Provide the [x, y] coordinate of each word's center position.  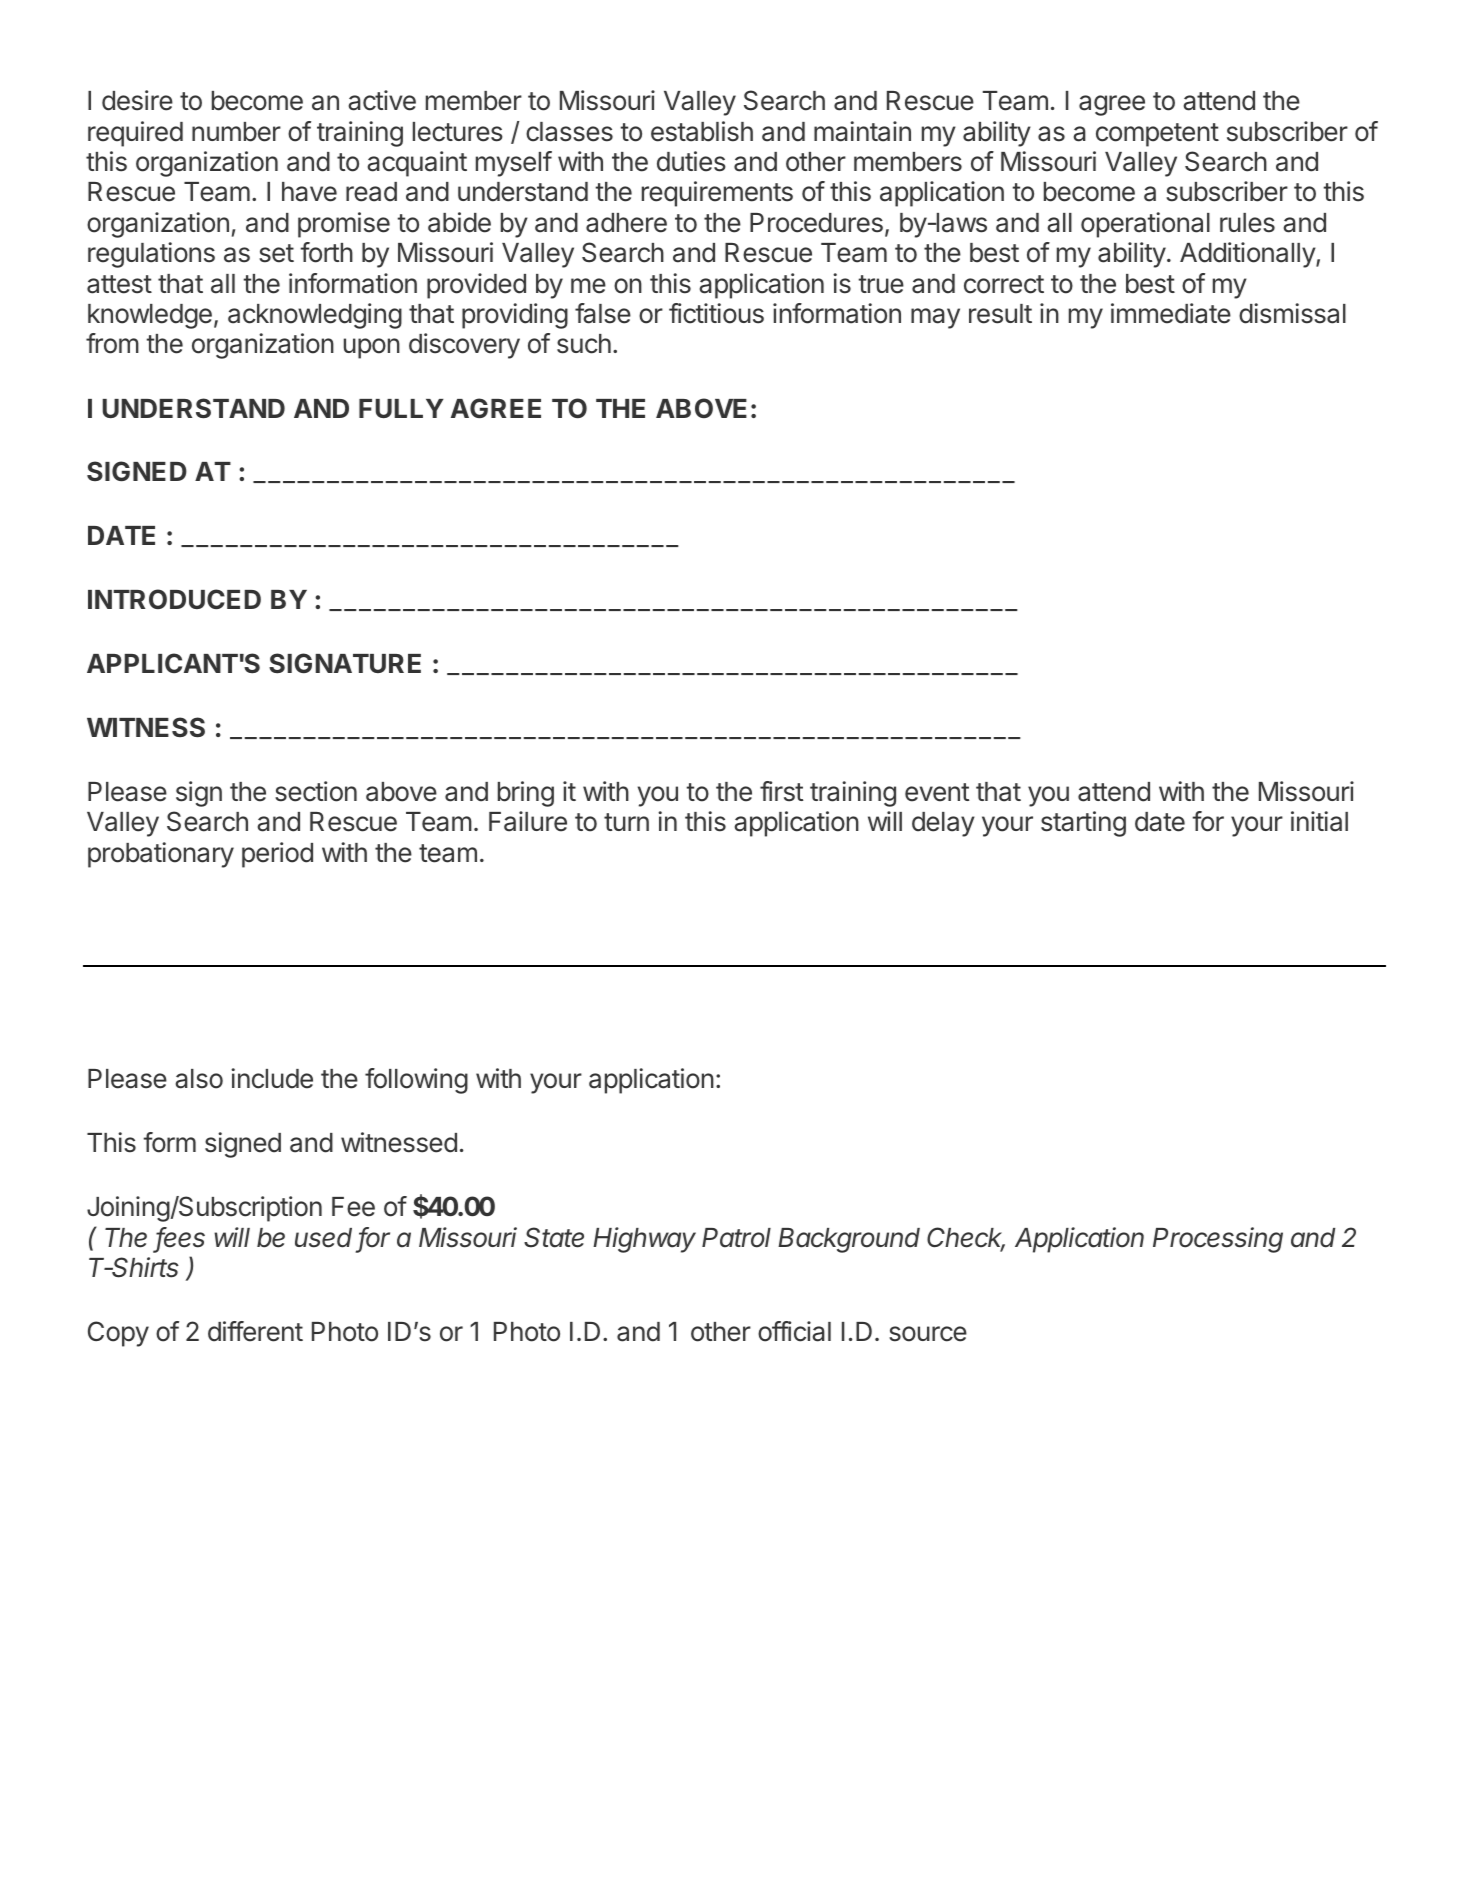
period [277, 855]
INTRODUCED [174, 599]
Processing [1218, 1240]
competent [1157, 135]
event [937, 792]
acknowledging [315, 316]
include [272, 1078]
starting [1083, 824]
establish [702, 131]
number [236, 132]
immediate [1171, 313]
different [255, 1331]
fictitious [716, 313]
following [416, 1081]
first [781, 791]
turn [626, 822]
